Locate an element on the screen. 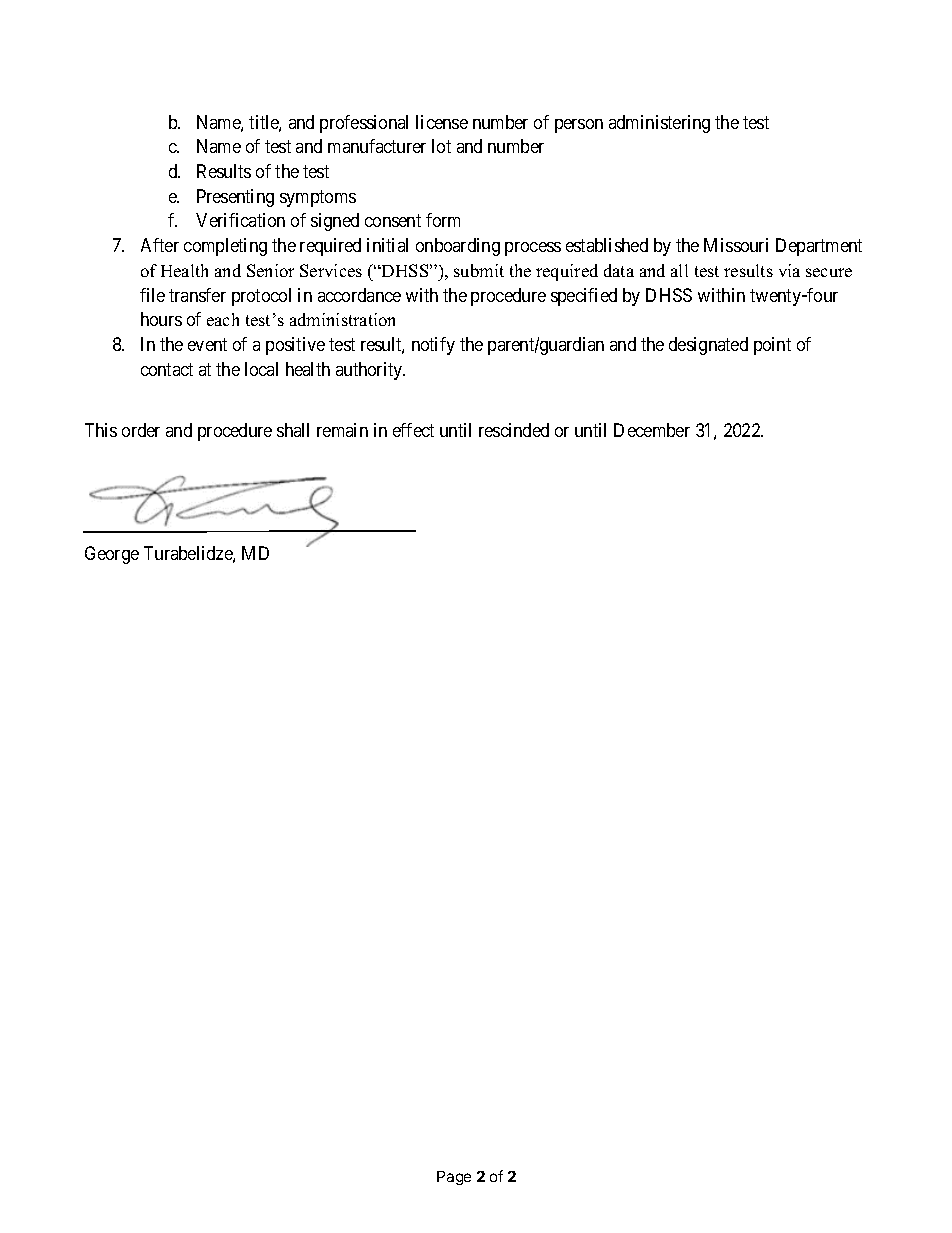 The height and width of the screenshot is (1233, 952). Presenting is located at coordinates (235, 198).
